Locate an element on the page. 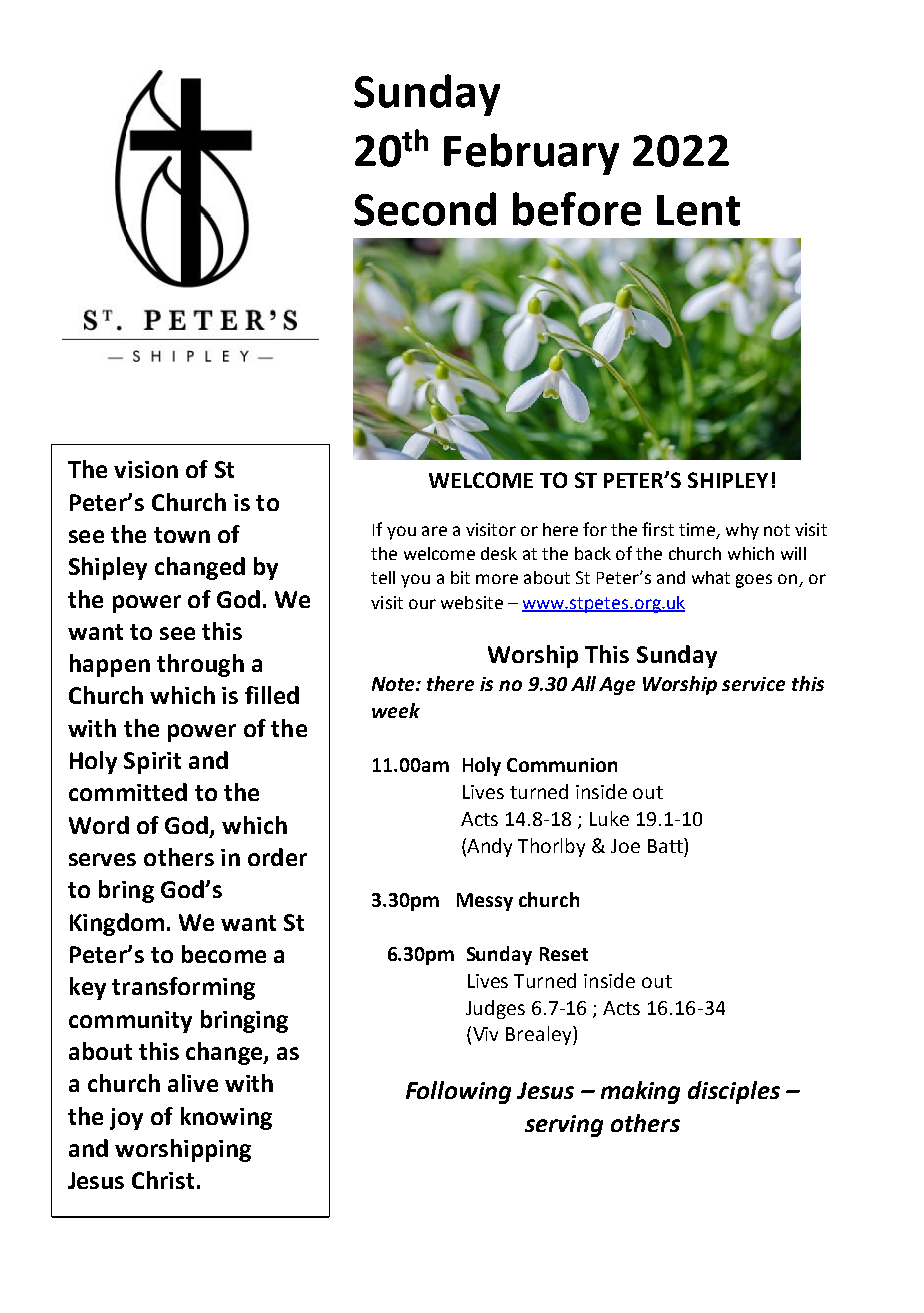 The height and width of the page is (1313, 924). Second is located at coordinates (425, 209).
